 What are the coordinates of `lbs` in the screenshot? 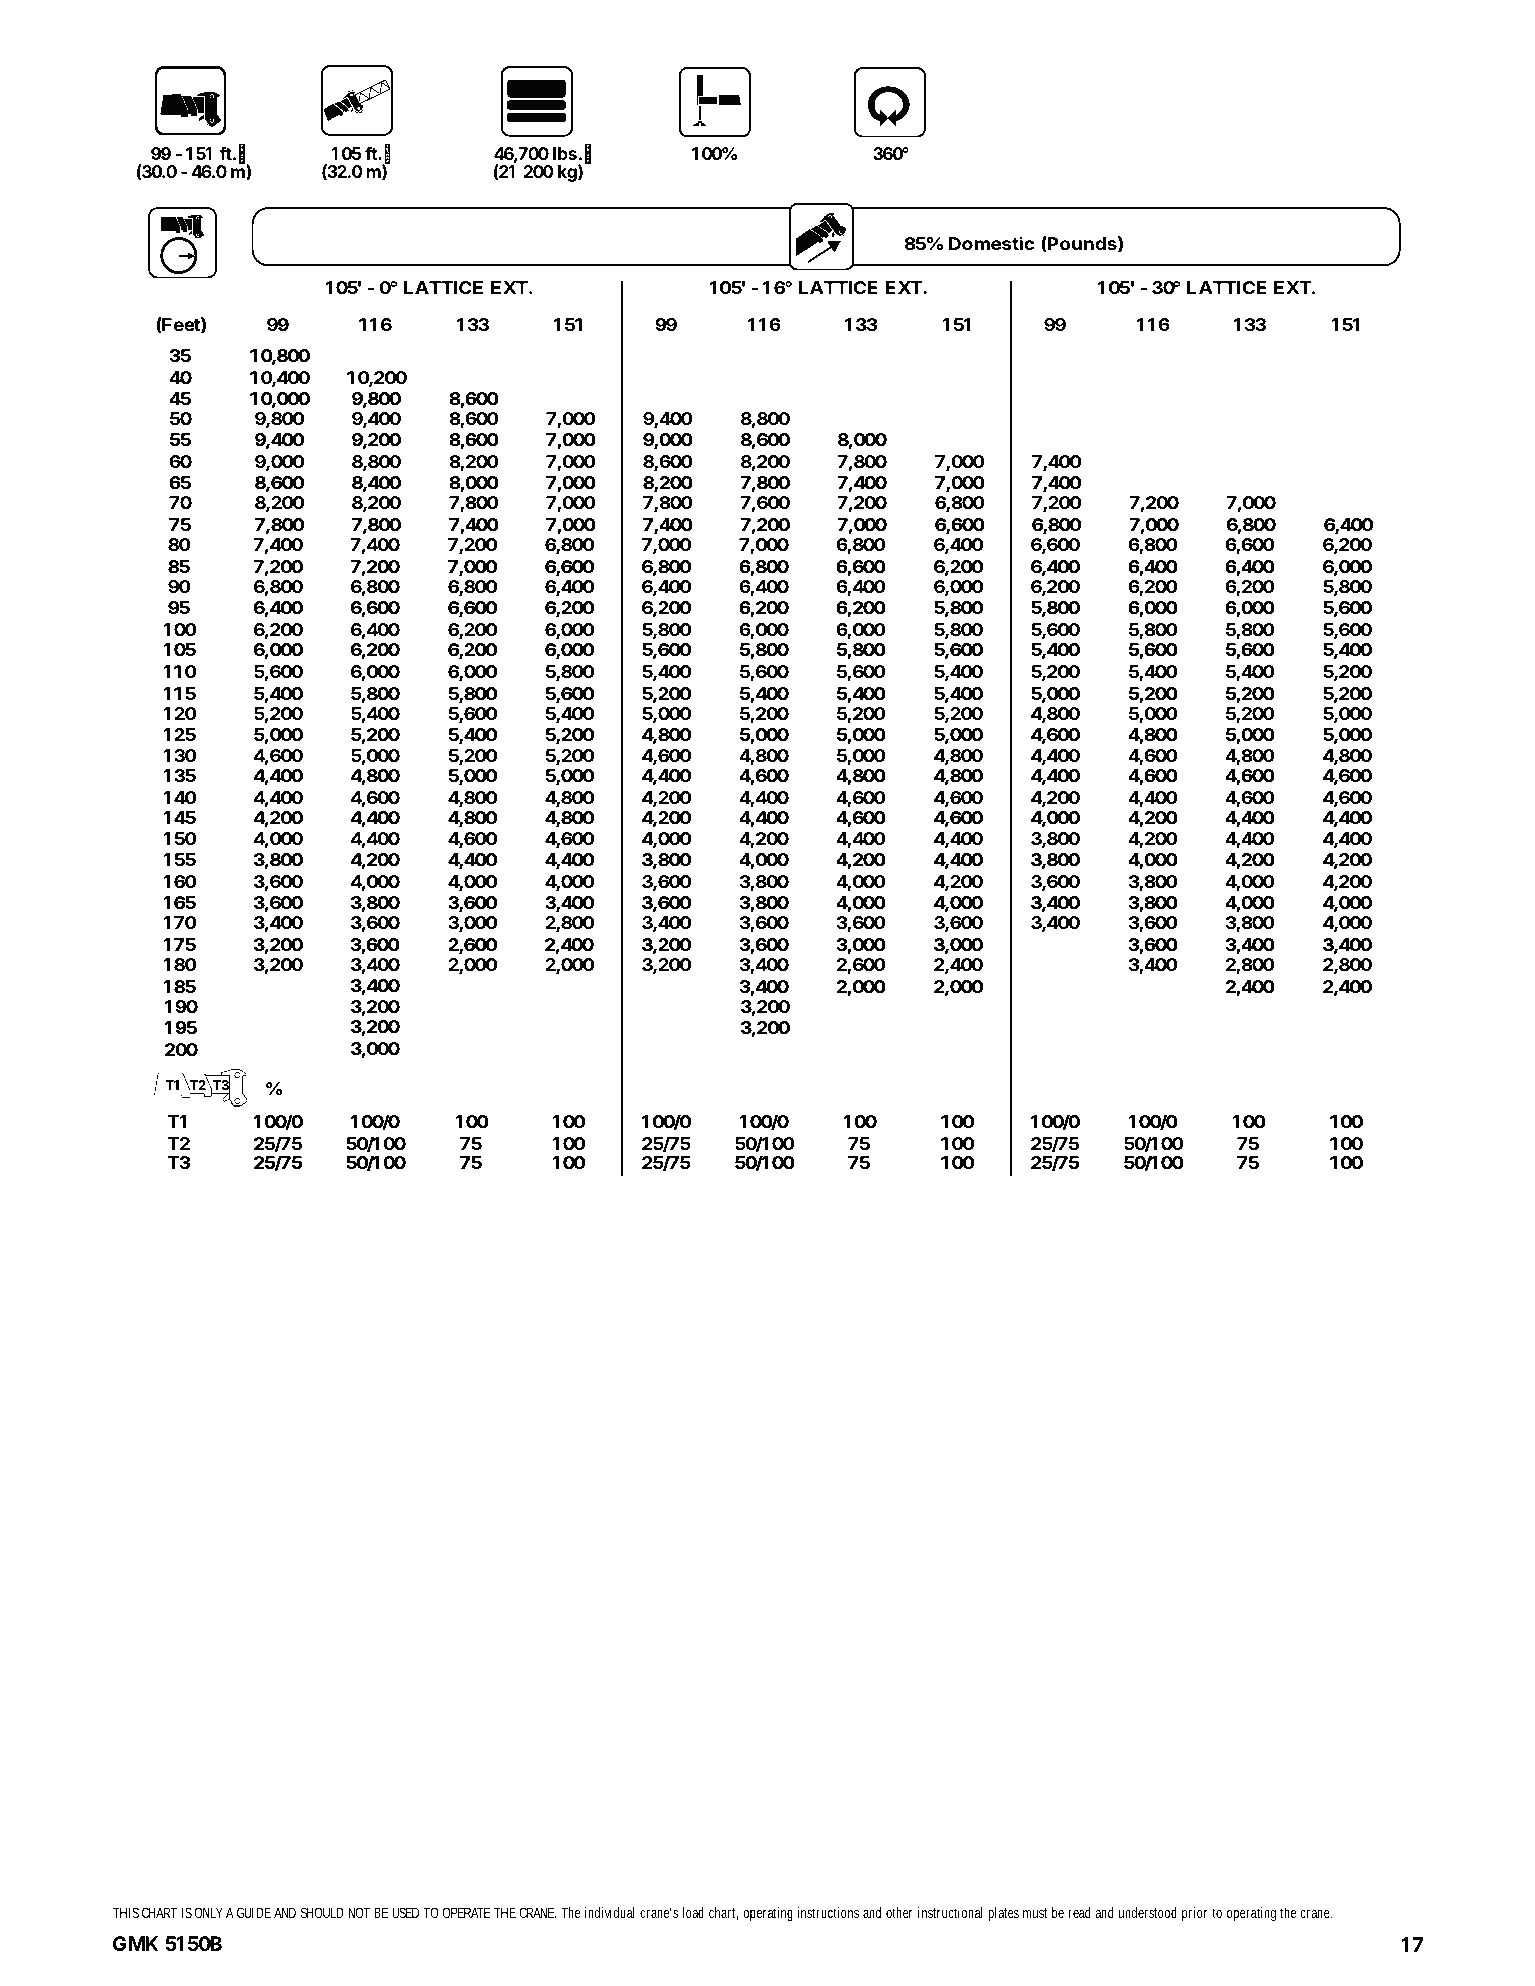 It's located at (565, 153).
